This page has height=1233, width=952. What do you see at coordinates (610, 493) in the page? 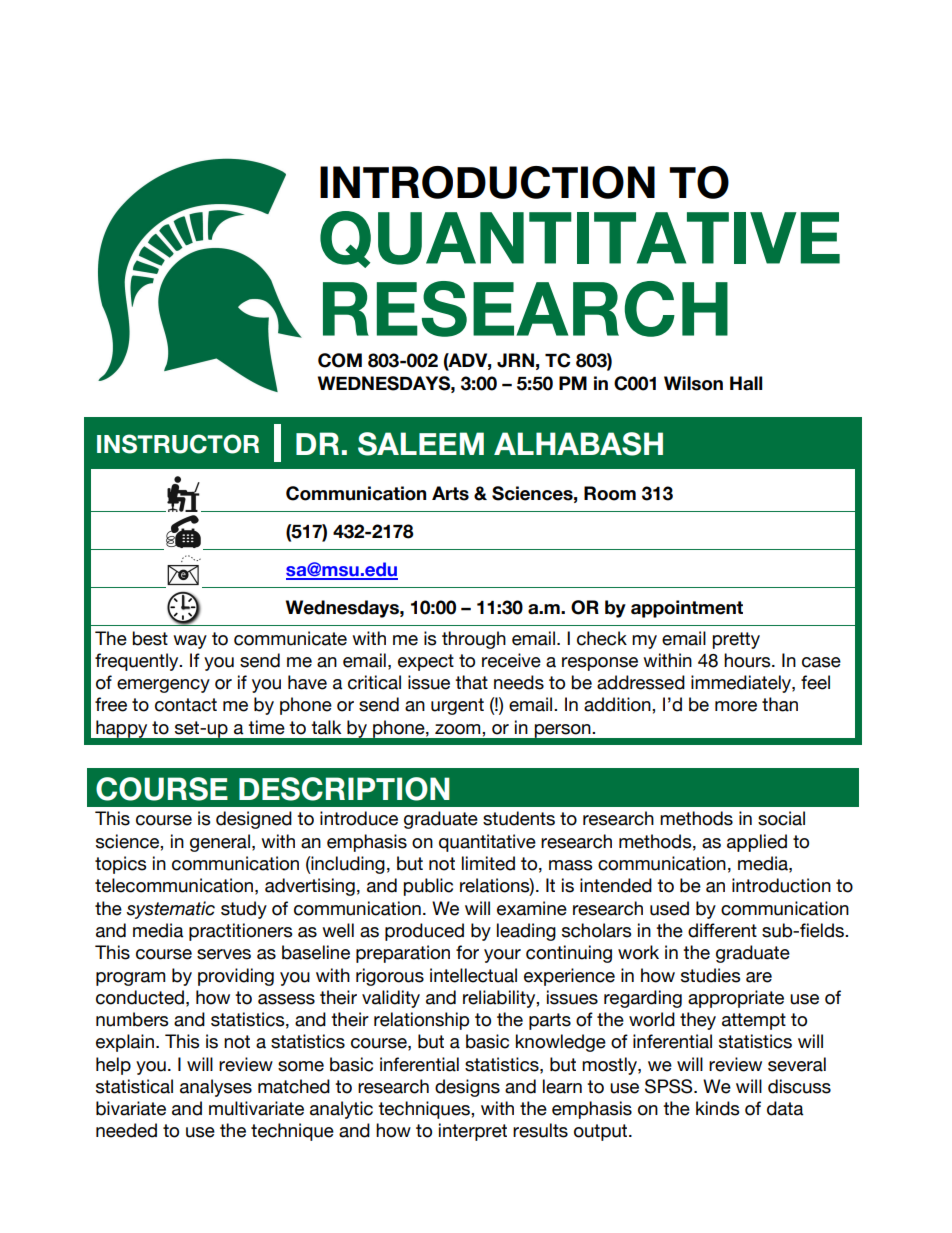
I see `Room` at bounding box center [610, 493].
